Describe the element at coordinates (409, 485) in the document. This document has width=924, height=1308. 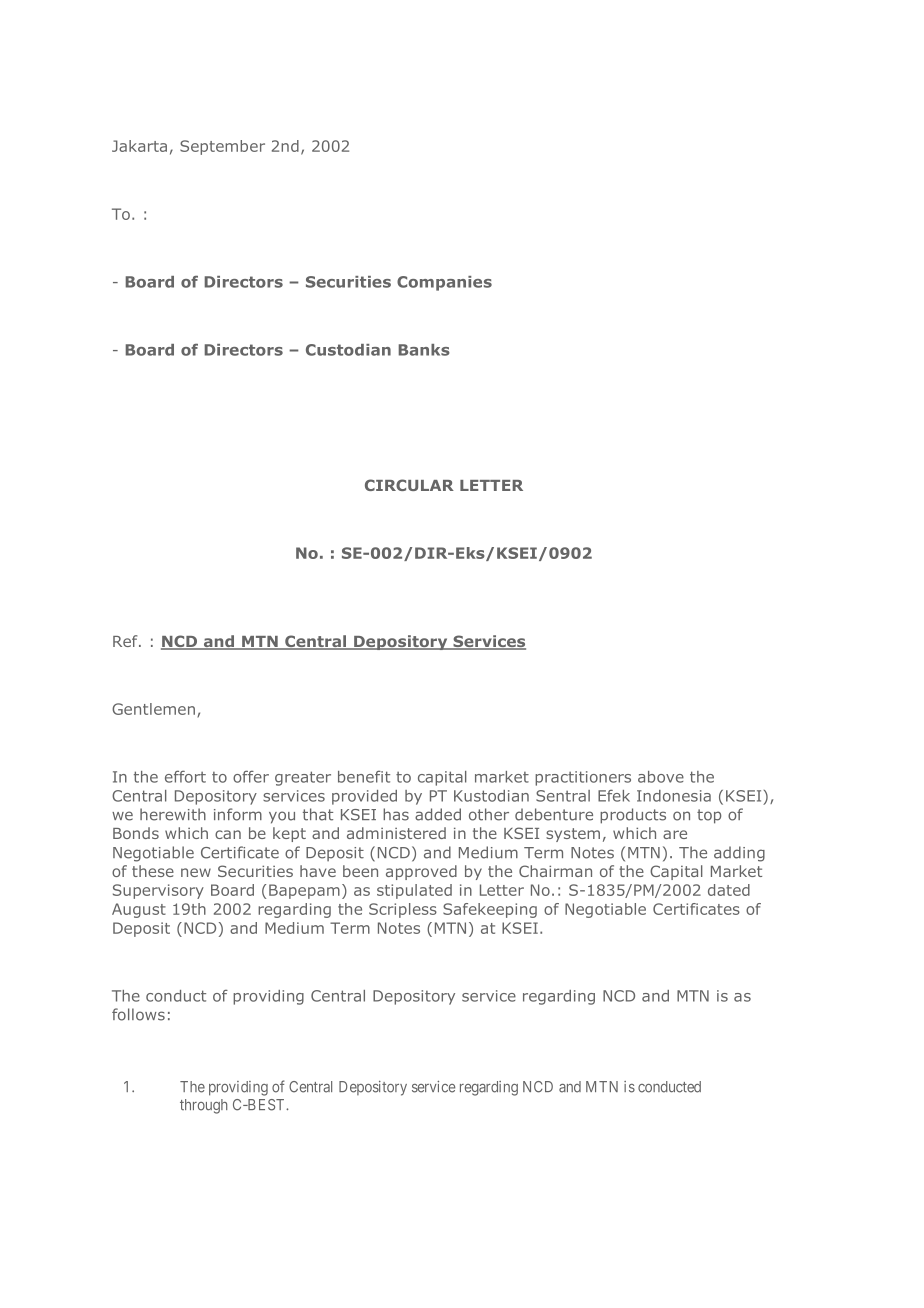
I see `CIRCULAR` at that location.
